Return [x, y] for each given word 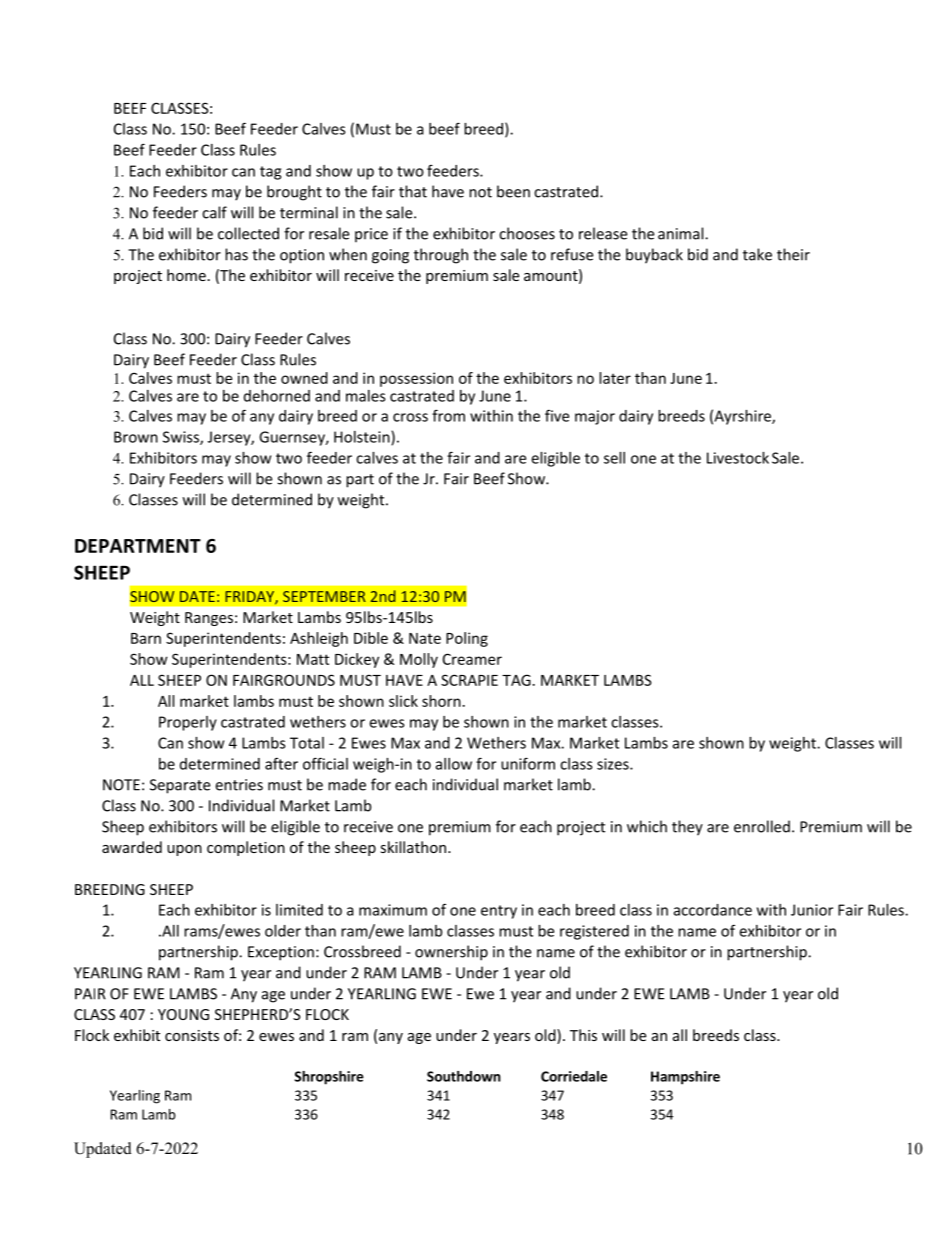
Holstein [363, 438]
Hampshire [685, 1078]
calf [214, 212]
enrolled [762, 826]
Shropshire [329, 1078]
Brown [136, 437]
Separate [180, 786]
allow [454, 764]
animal [682, 233]
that [413, 191]
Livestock [738, 458]
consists [192, 1035]
